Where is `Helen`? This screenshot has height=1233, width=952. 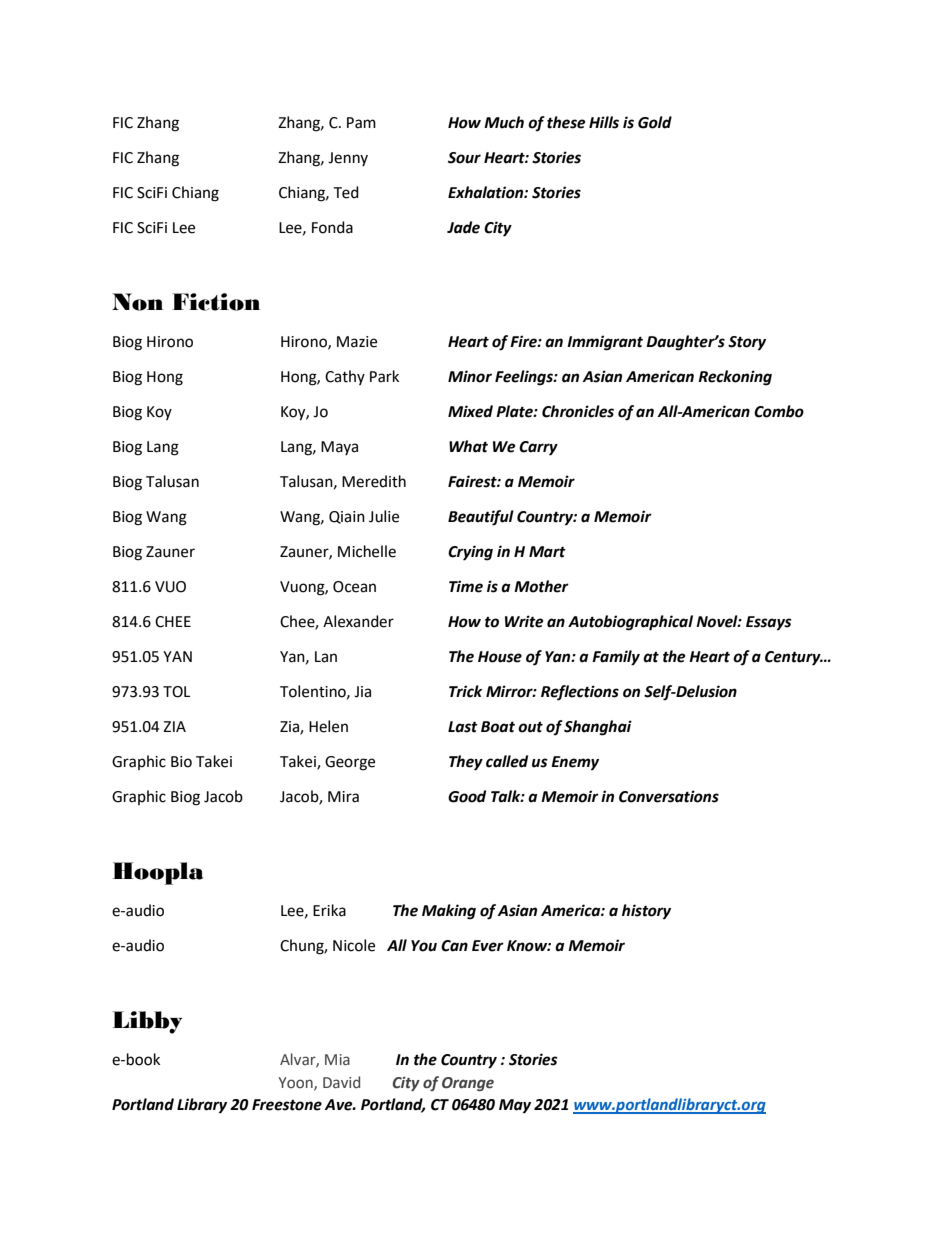
Helen is located at coordinates (328, 726).
